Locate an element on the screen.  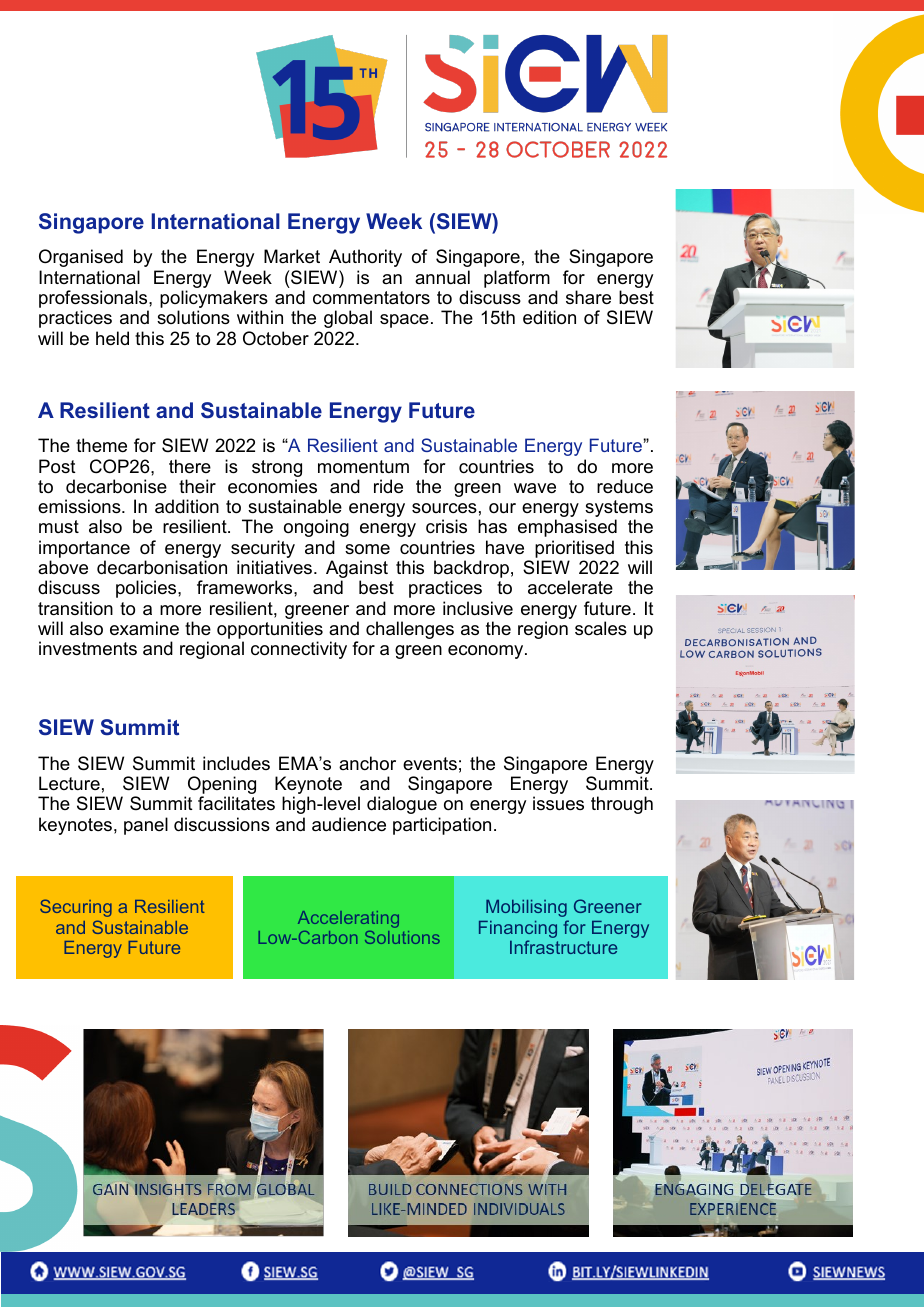
events is located at coordinates (430, 764).
